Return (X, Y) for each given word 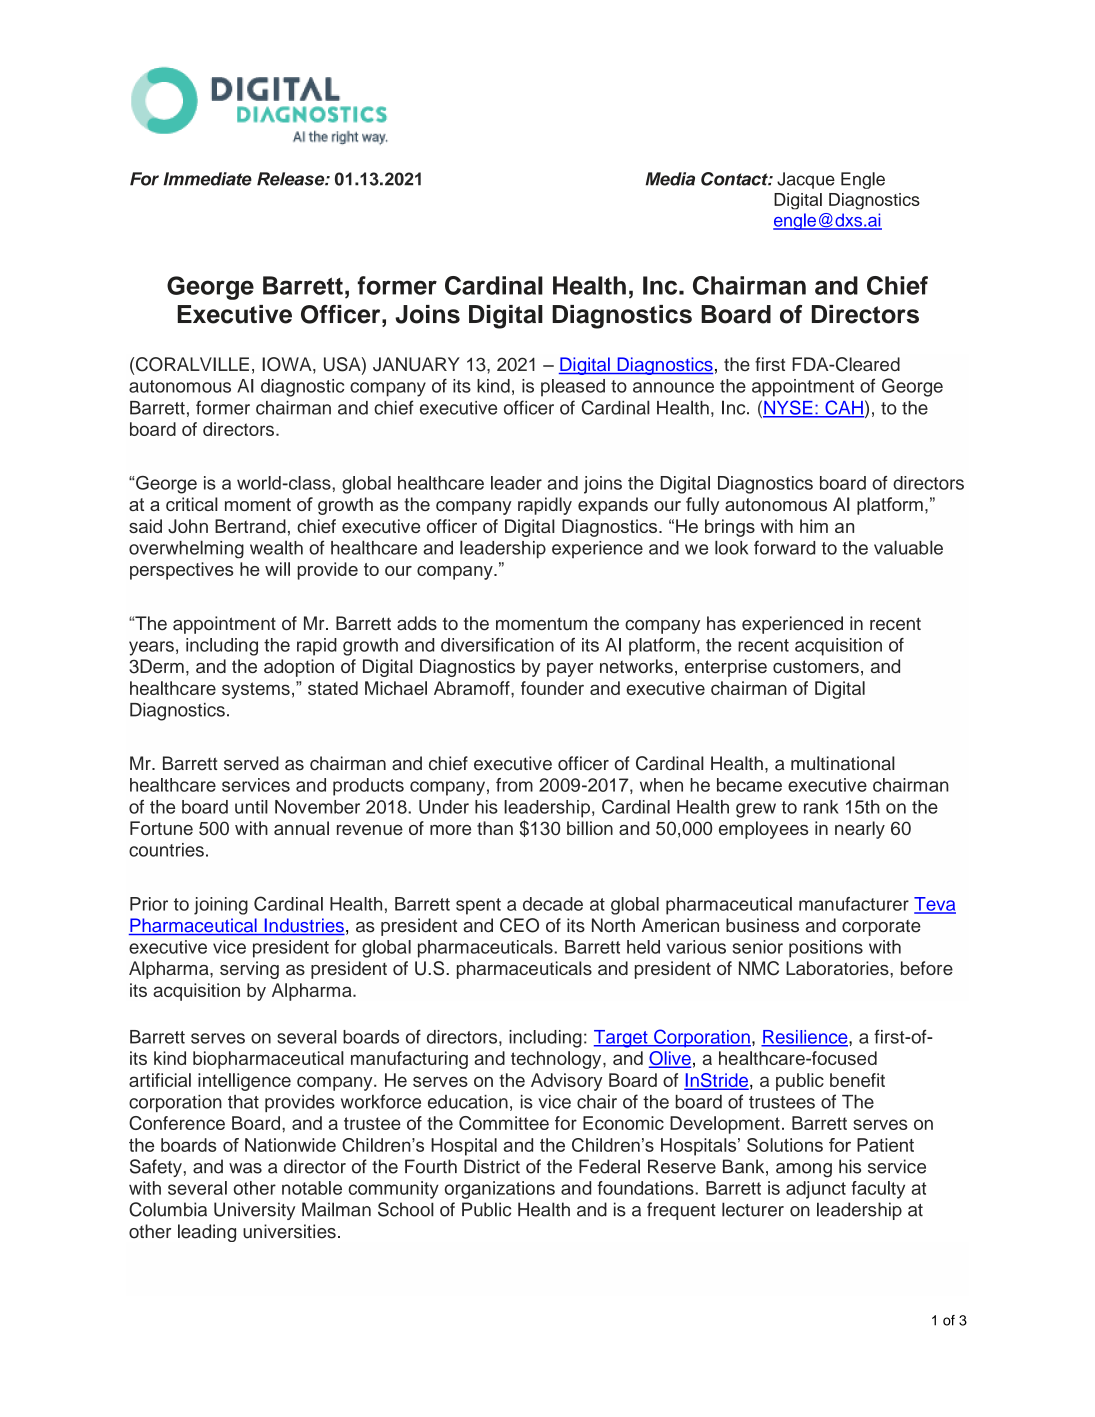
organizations (500, 1190)
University (254, 1211)
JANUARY (416, 364)
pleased (573, 388)
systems (256, 690)
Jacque (806, 180)
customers (816, 666)
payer (570, 670)
